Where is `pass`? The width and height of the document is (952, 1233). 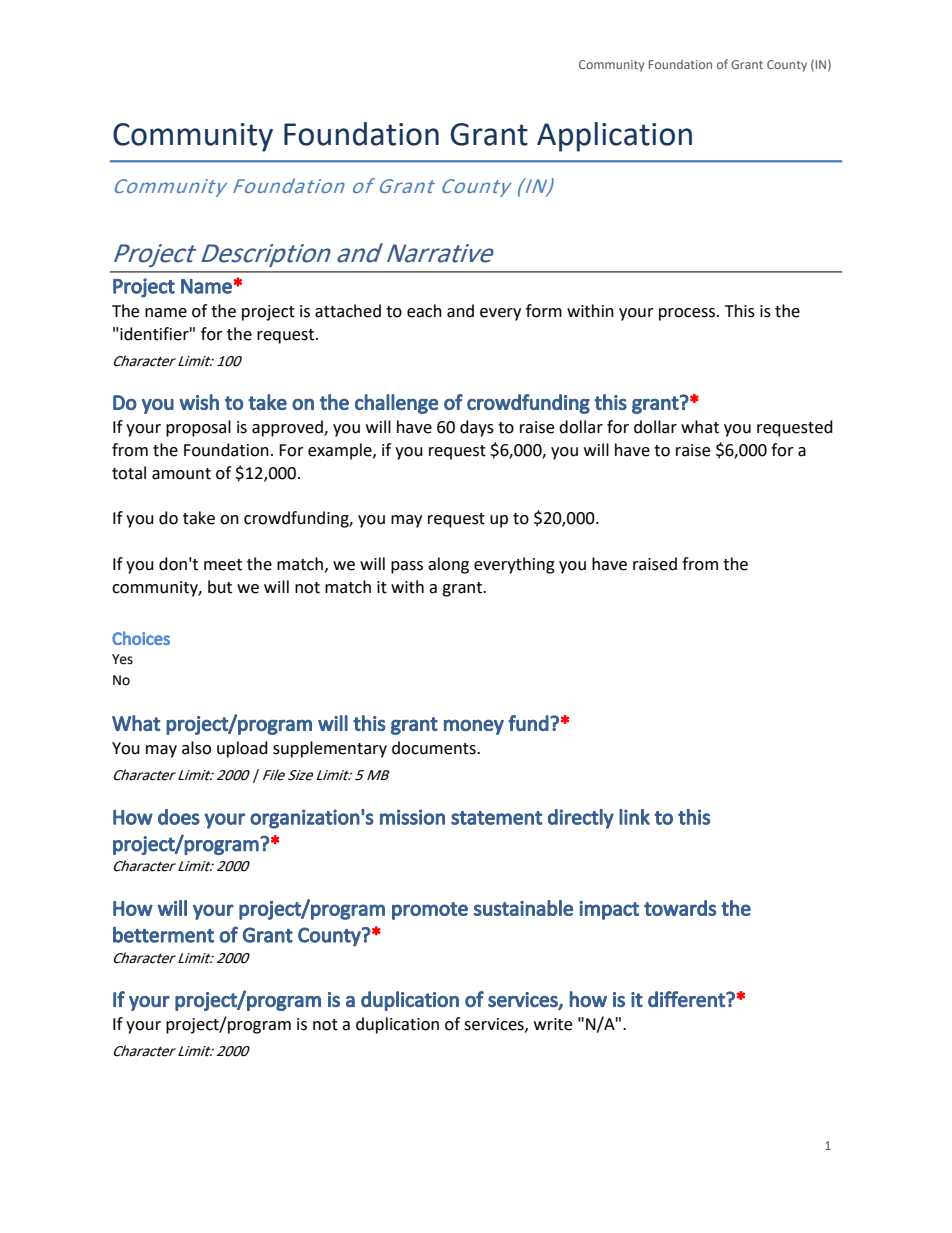 pass is located at coordinates (407, 567).
